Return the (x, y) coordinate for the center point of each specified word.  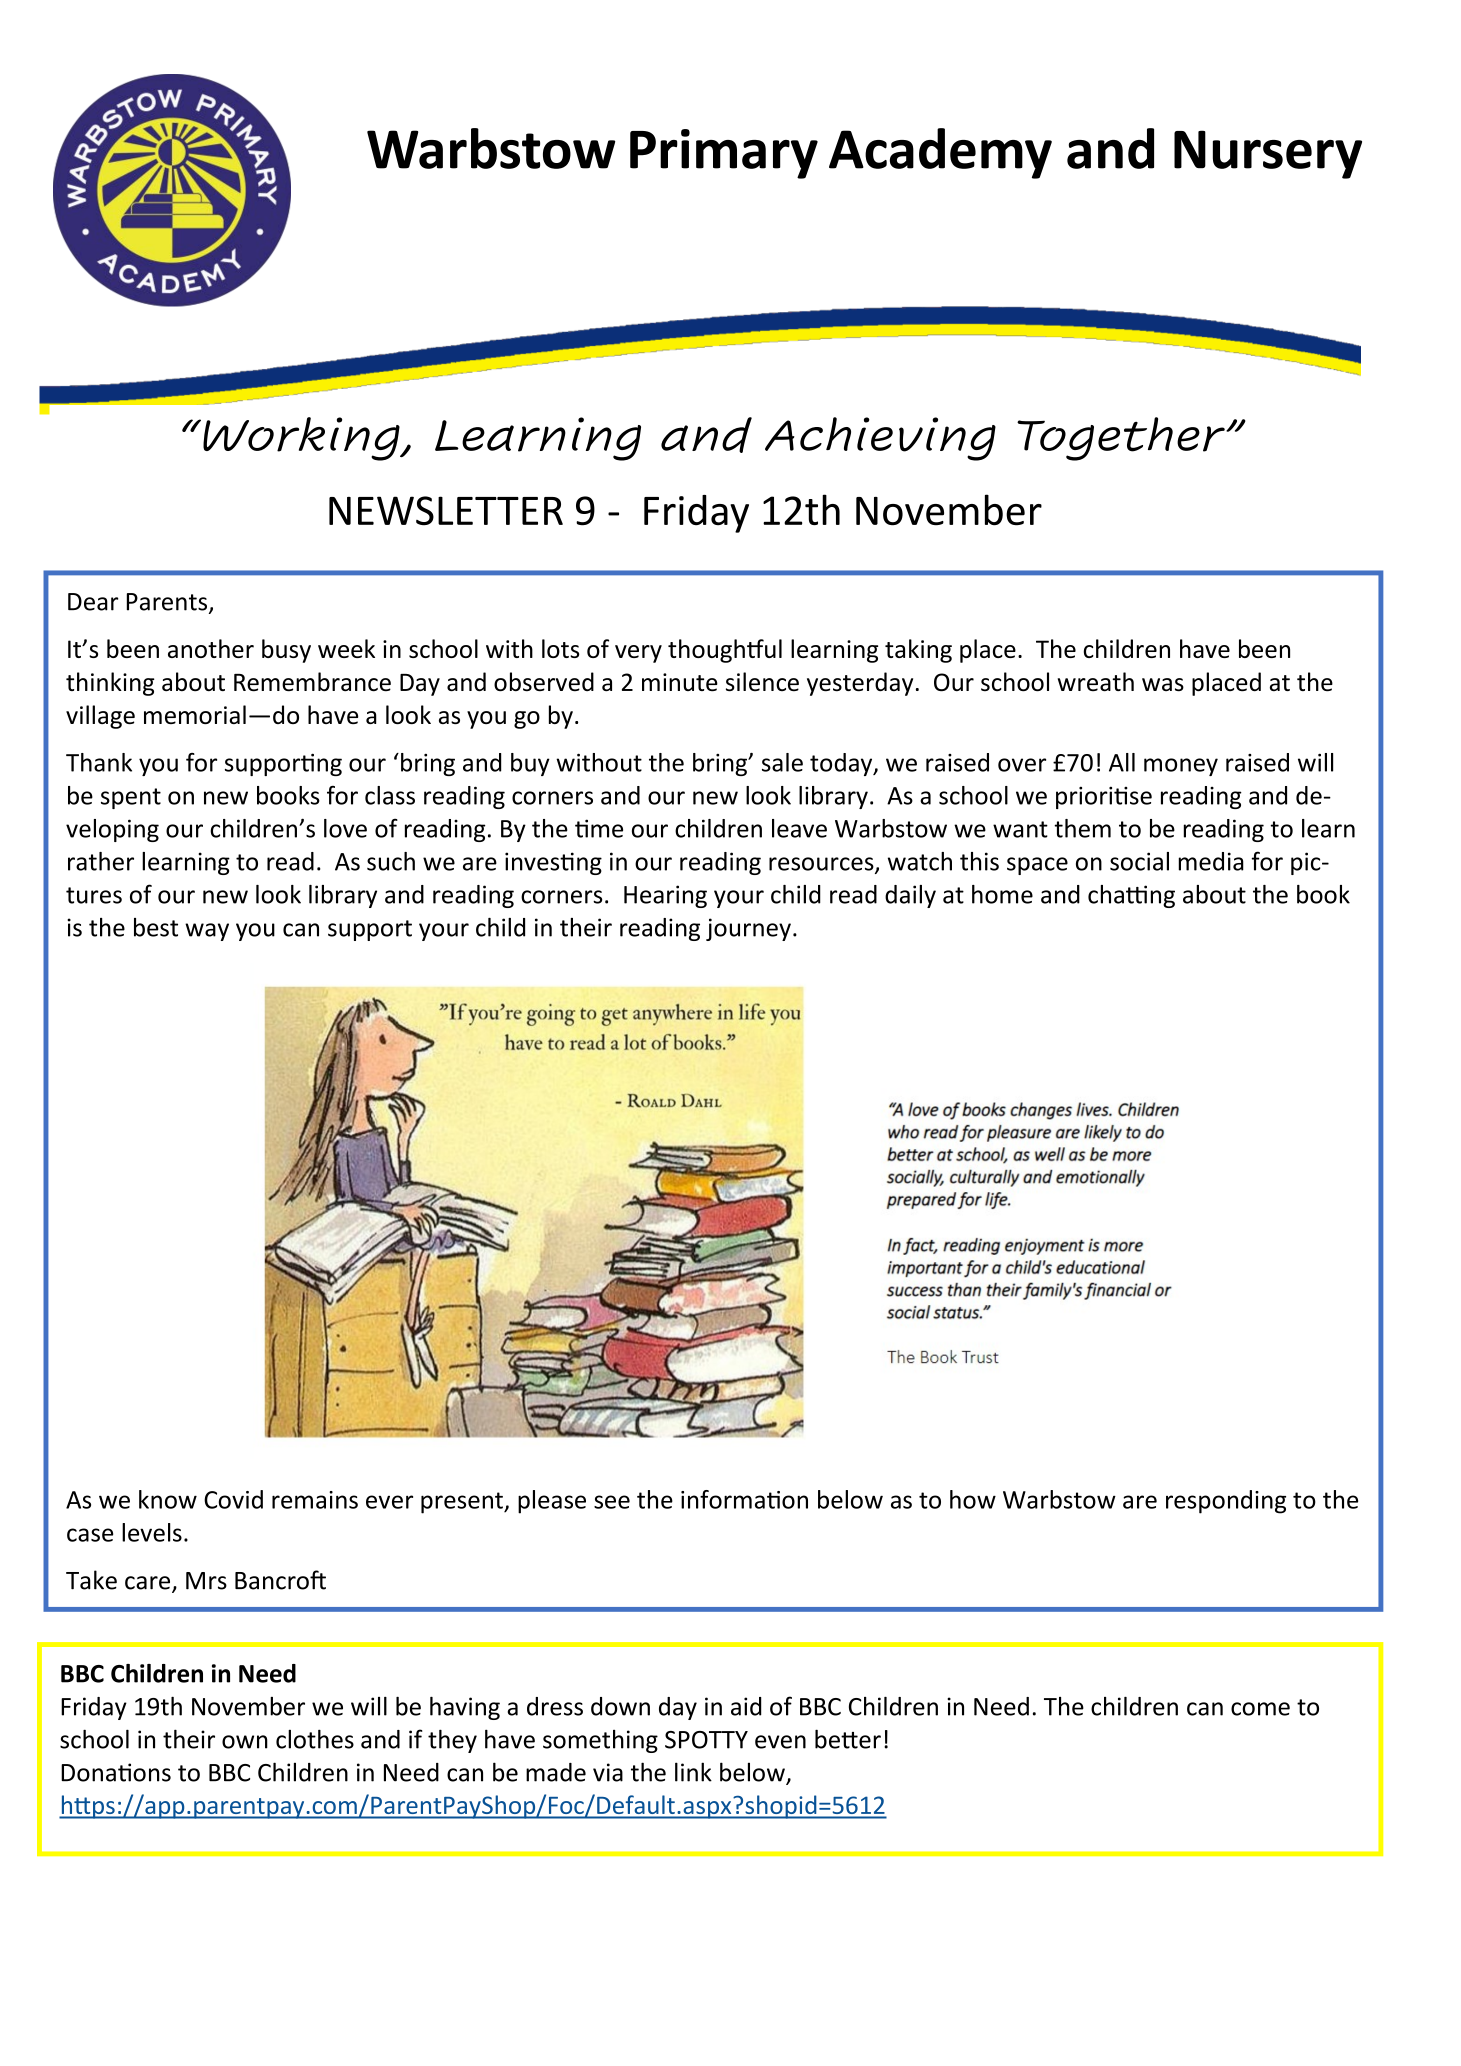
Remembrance (312, 682)
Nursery (1268, 154)
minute (680, 682)
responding (1226, 1502)
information (744, 1499)
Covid (233, 1499)
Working (302, 439)
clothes (315, 1739)
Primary (724, 154)
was (1163, 685)
